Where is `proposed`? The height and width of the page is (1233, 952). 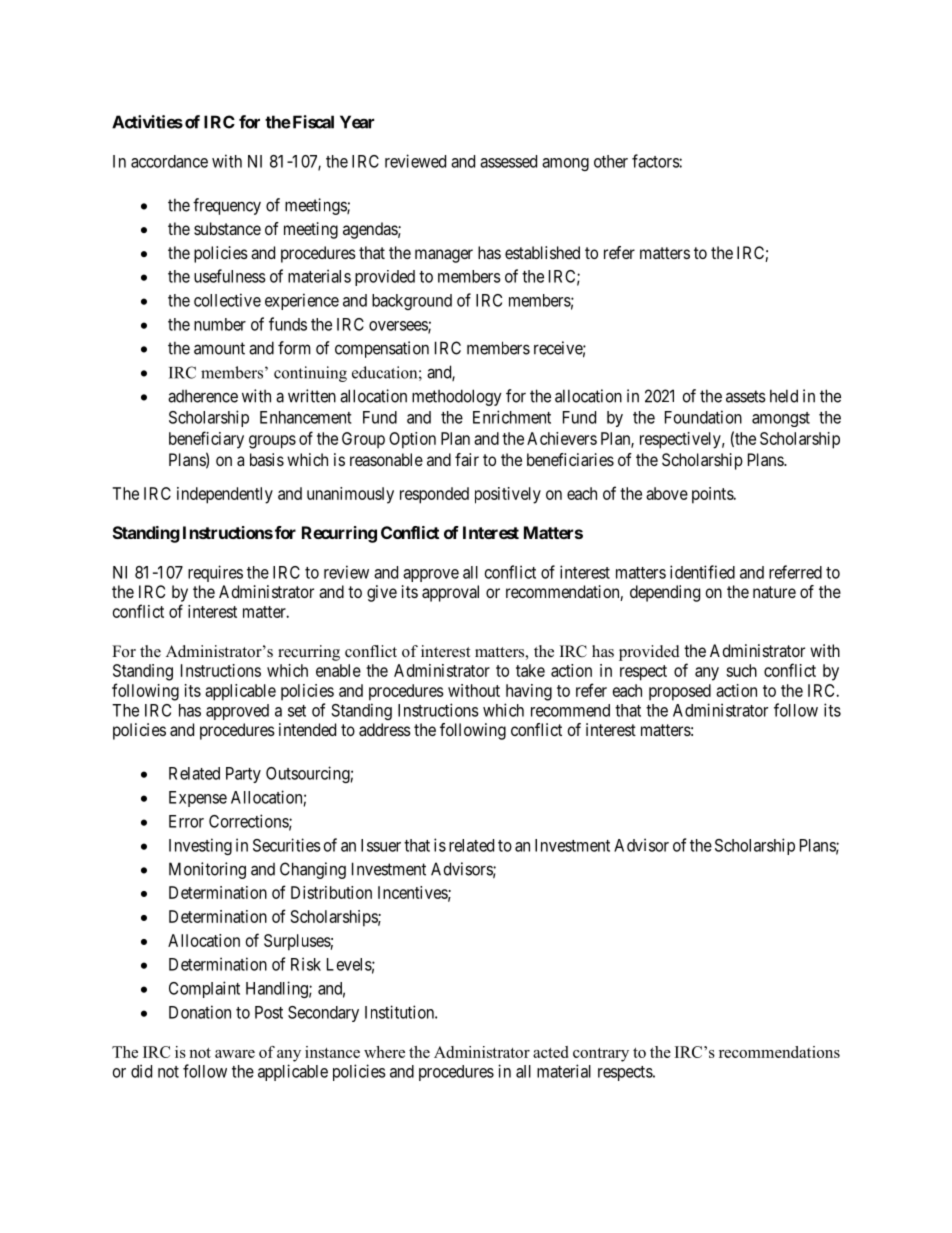
proposed is located at coordinates (680, 692).
